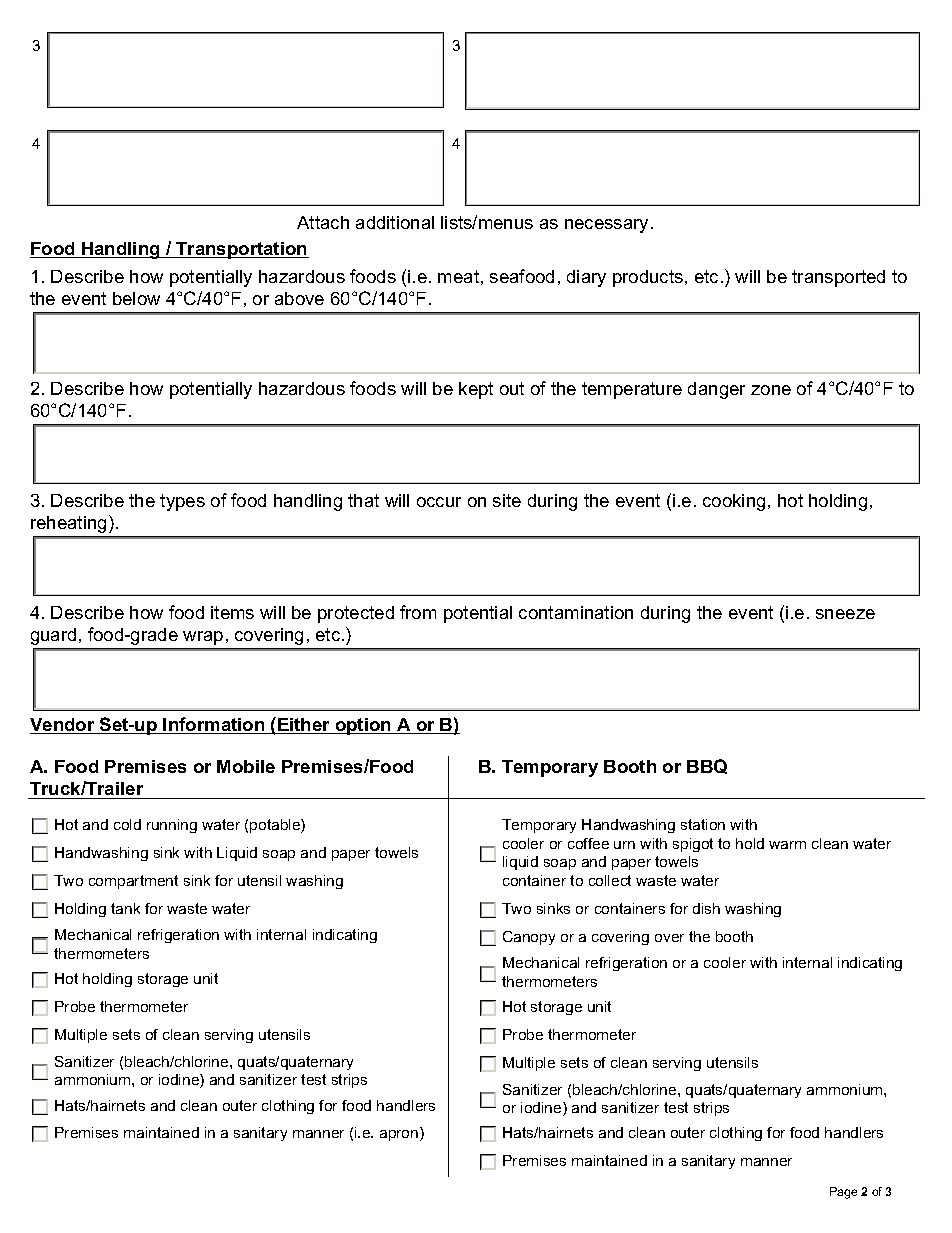  What do you see at coordinates (125, 908) in the screenshot?
I see `tank` at bounding box center [125, 908].
